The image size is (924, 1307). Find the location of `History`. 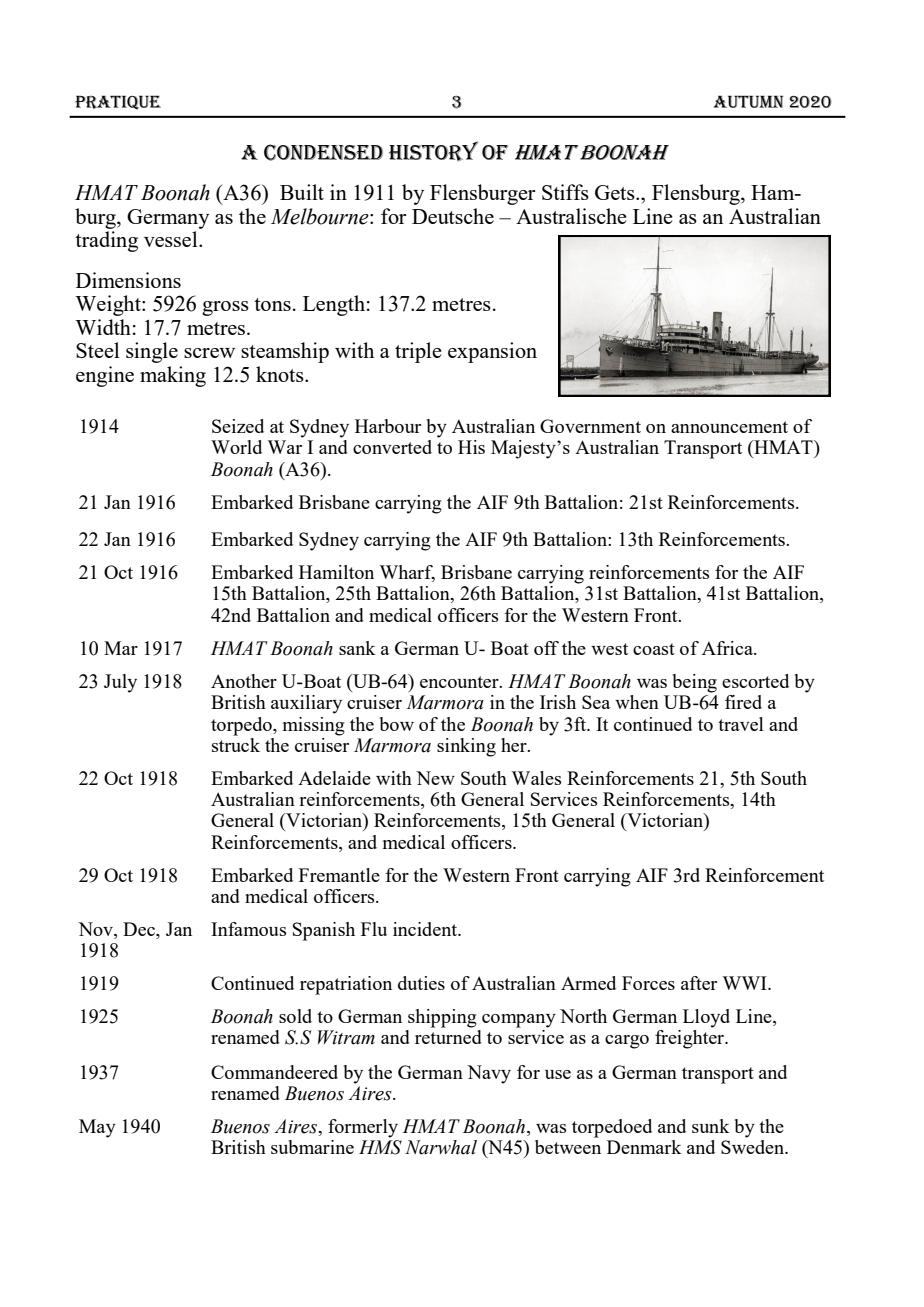

History is located at coordinates (434, 151).
